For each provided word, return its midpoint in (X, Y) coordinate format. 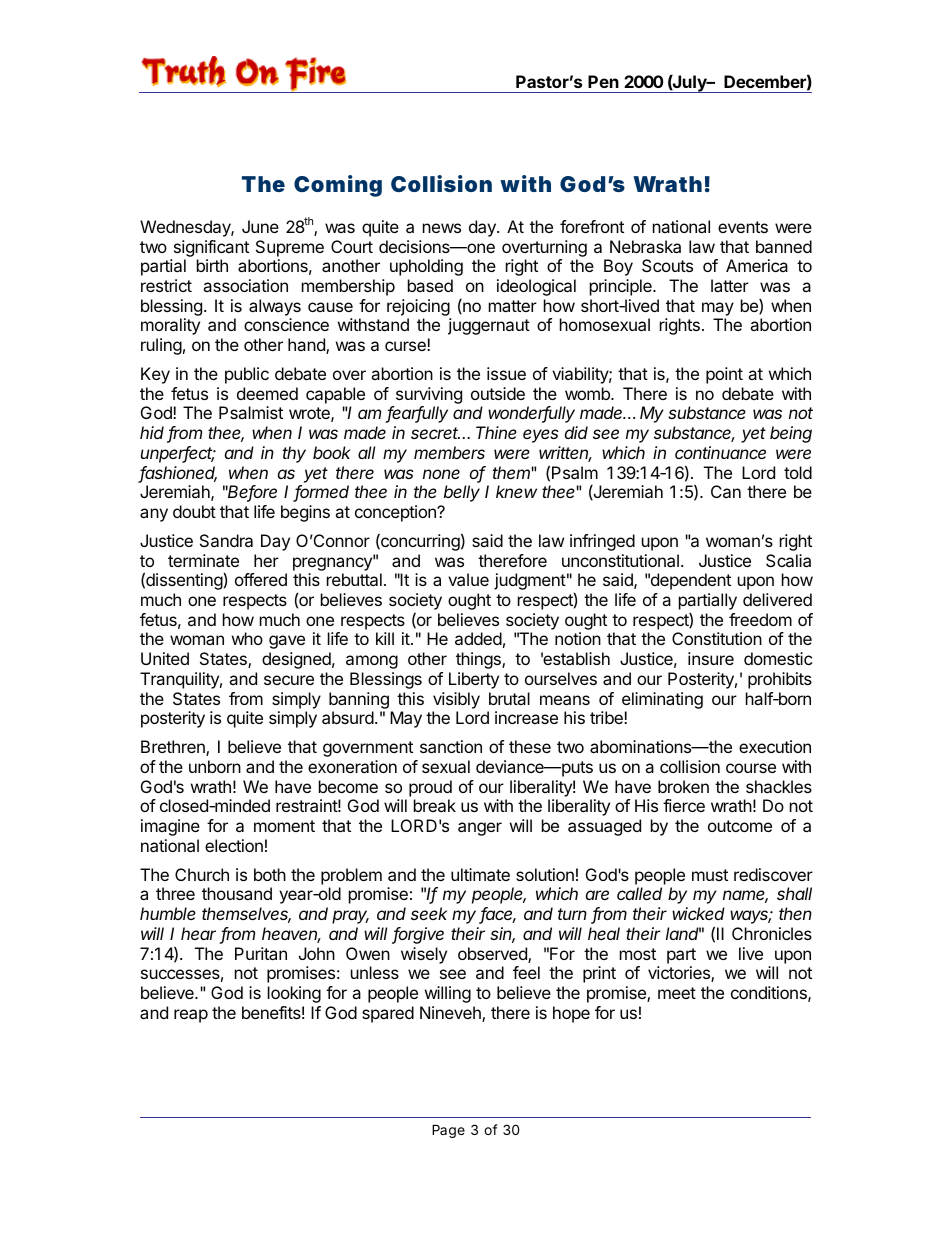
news (442, 228)
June (260, 226)
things (479, 660)
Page (448, 1131)
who (247, 638)
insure (711, 658)
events (743, 227)
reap (191, 1016)
